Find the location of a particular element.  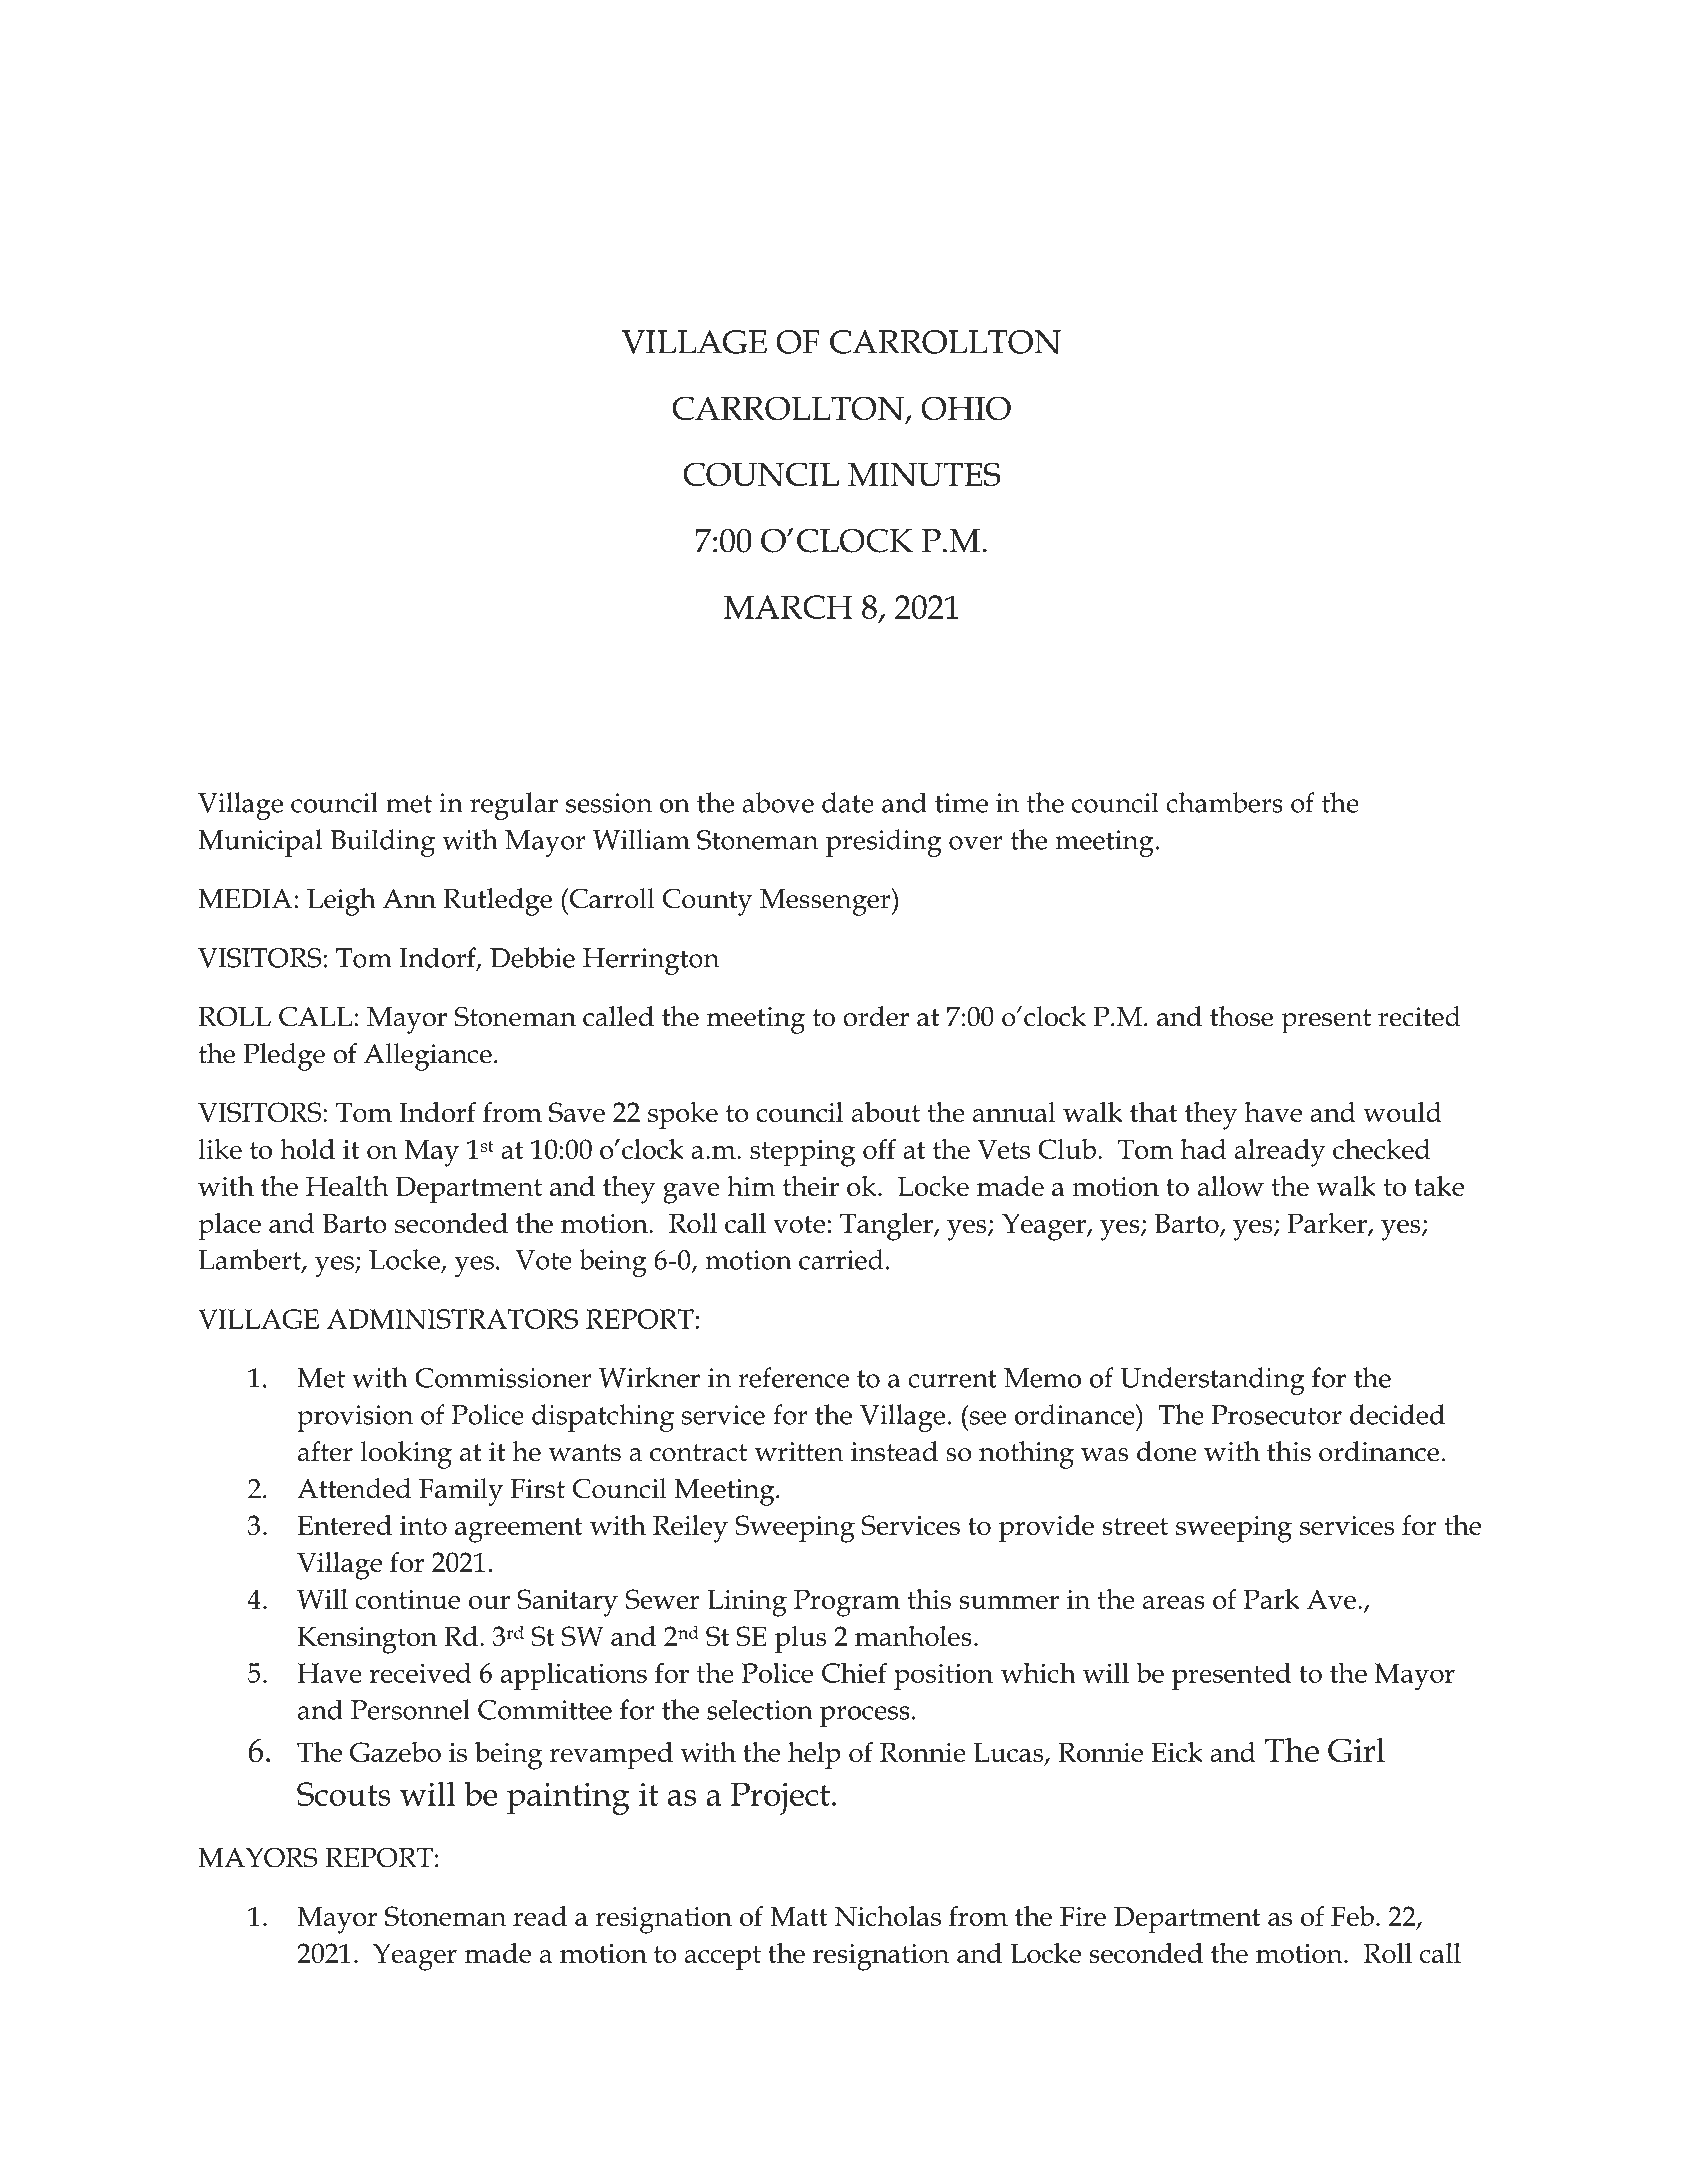

allow is located at coordinates (1231, 1186).
